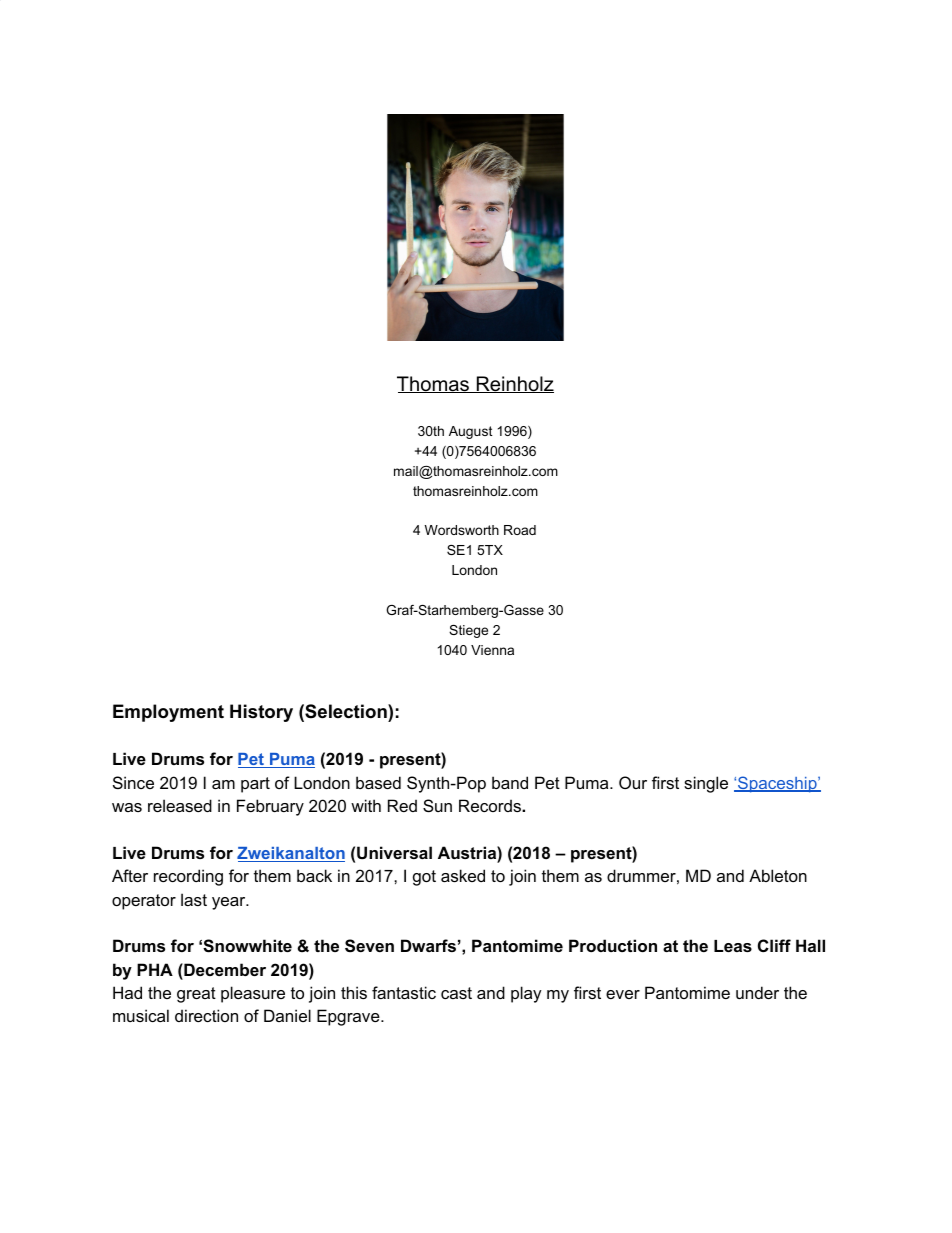 The height and width of the screenshot is (1233, 952). I want to click on band, so click(510, 782).
